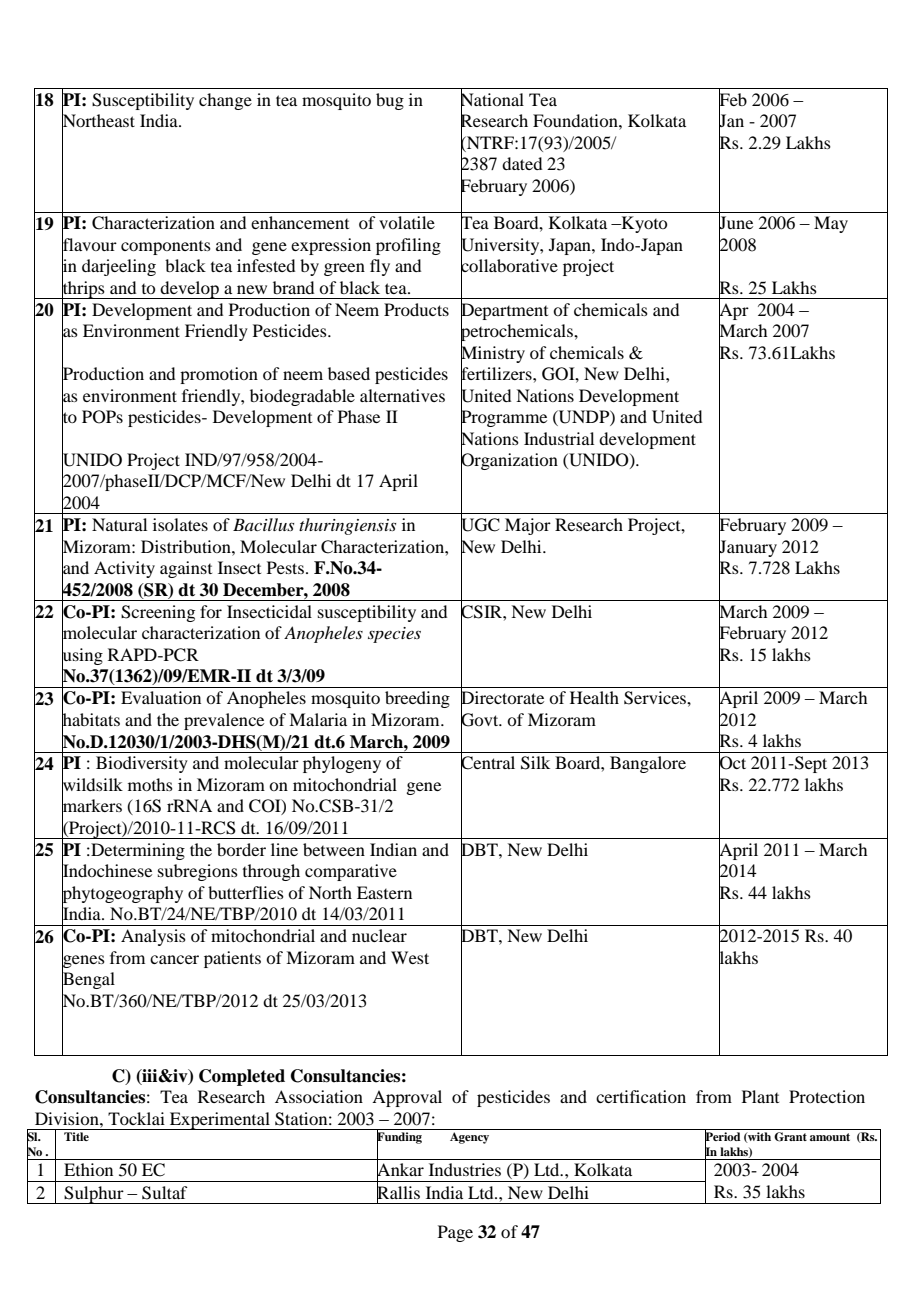 This image has width=924, height=1308. Describe the element at coordinates (384, 892) in the image. I see `Eastern` at that location.
